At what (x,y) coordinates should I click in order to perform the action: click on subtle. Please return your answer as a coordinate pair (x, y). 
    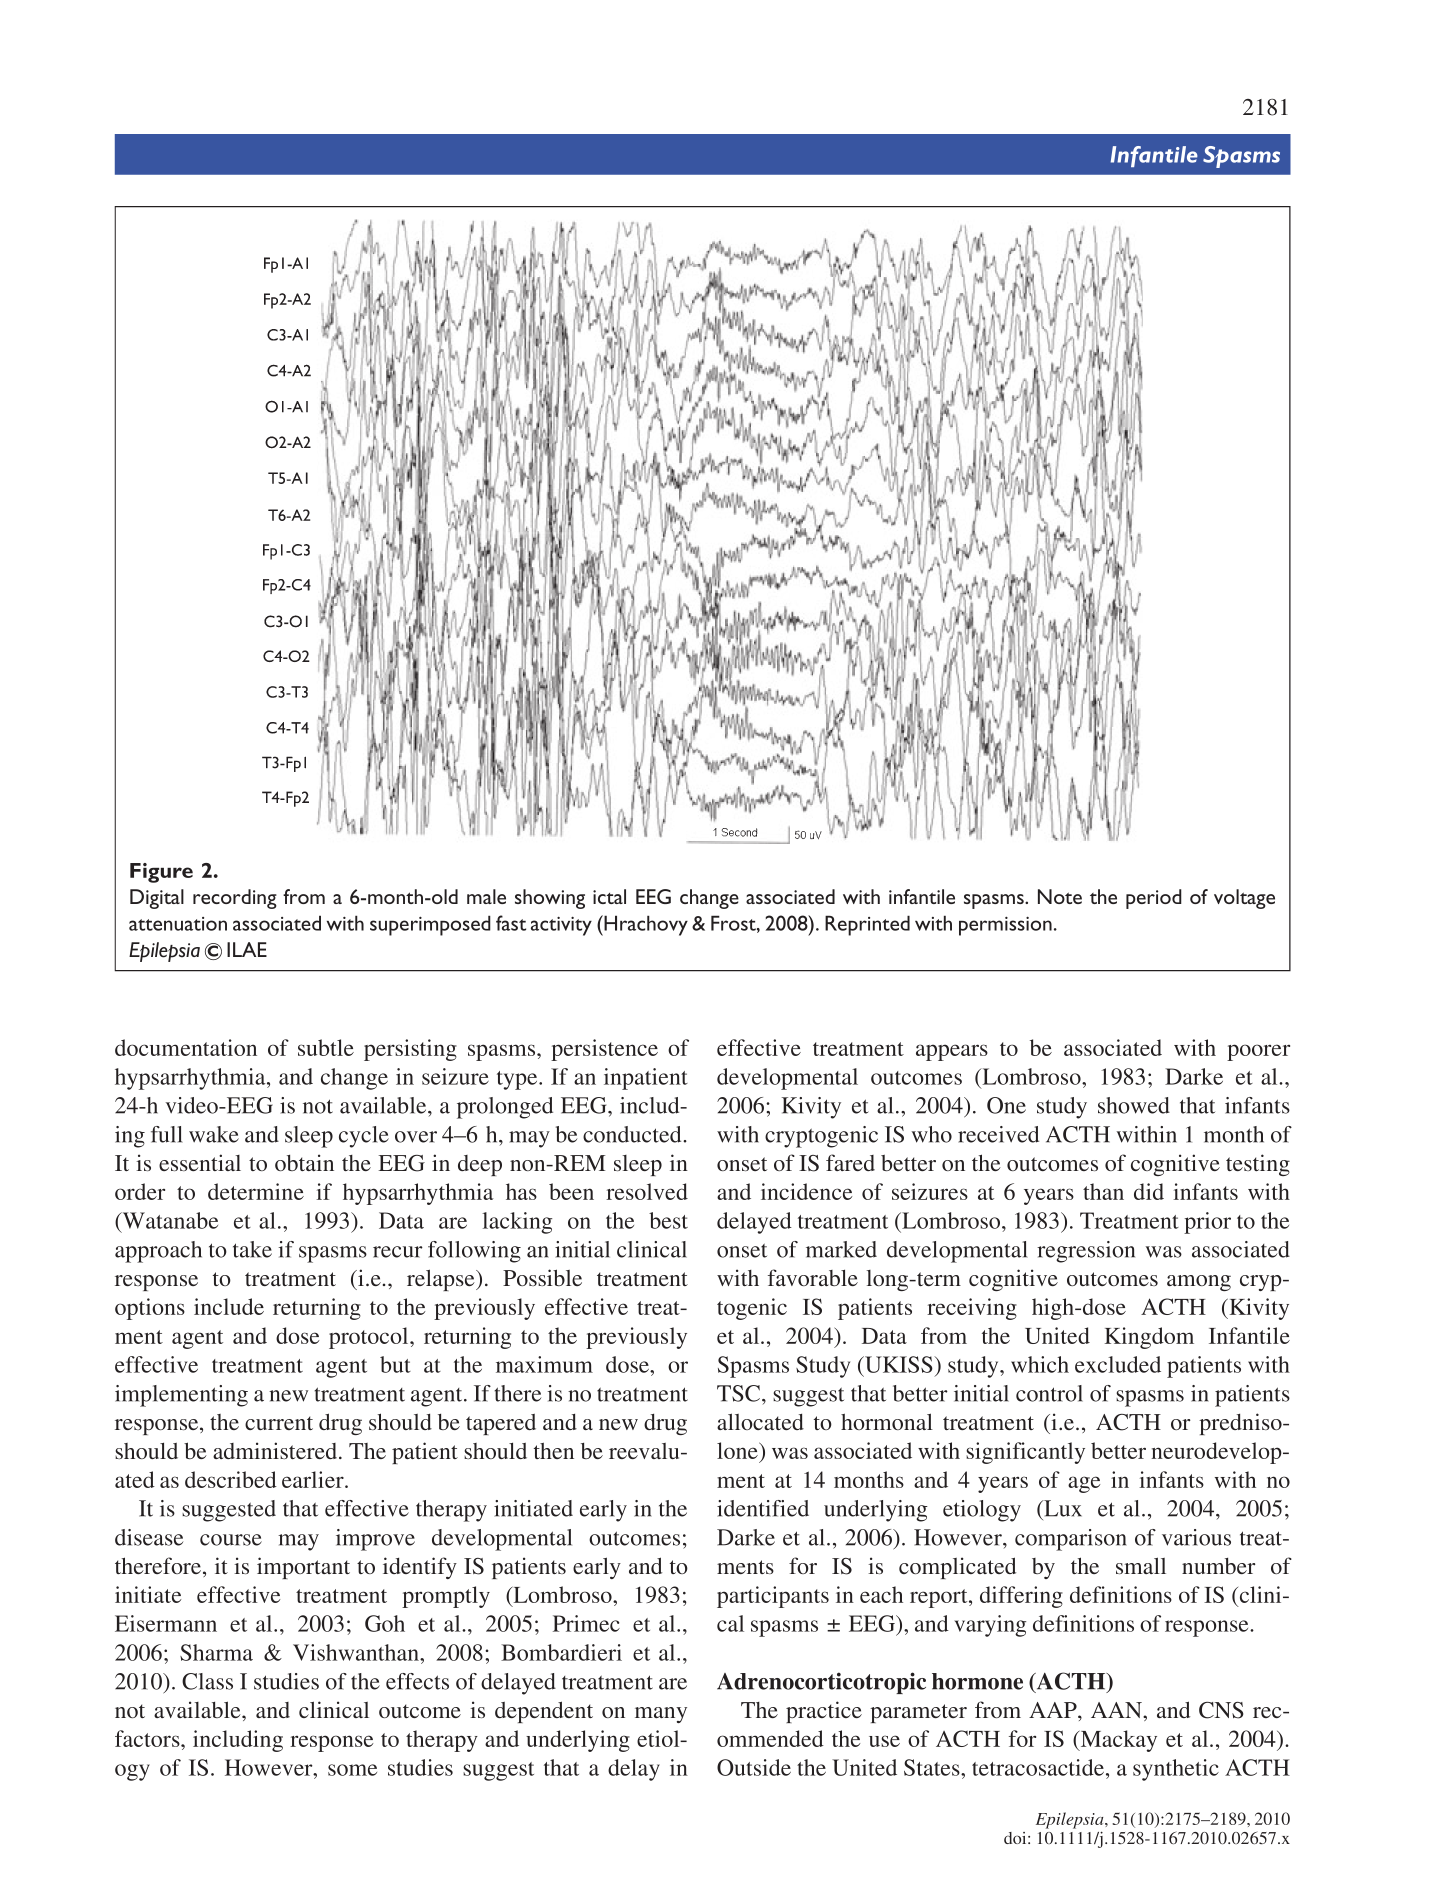
    Looking at the image, I should click on (326, 1047).
